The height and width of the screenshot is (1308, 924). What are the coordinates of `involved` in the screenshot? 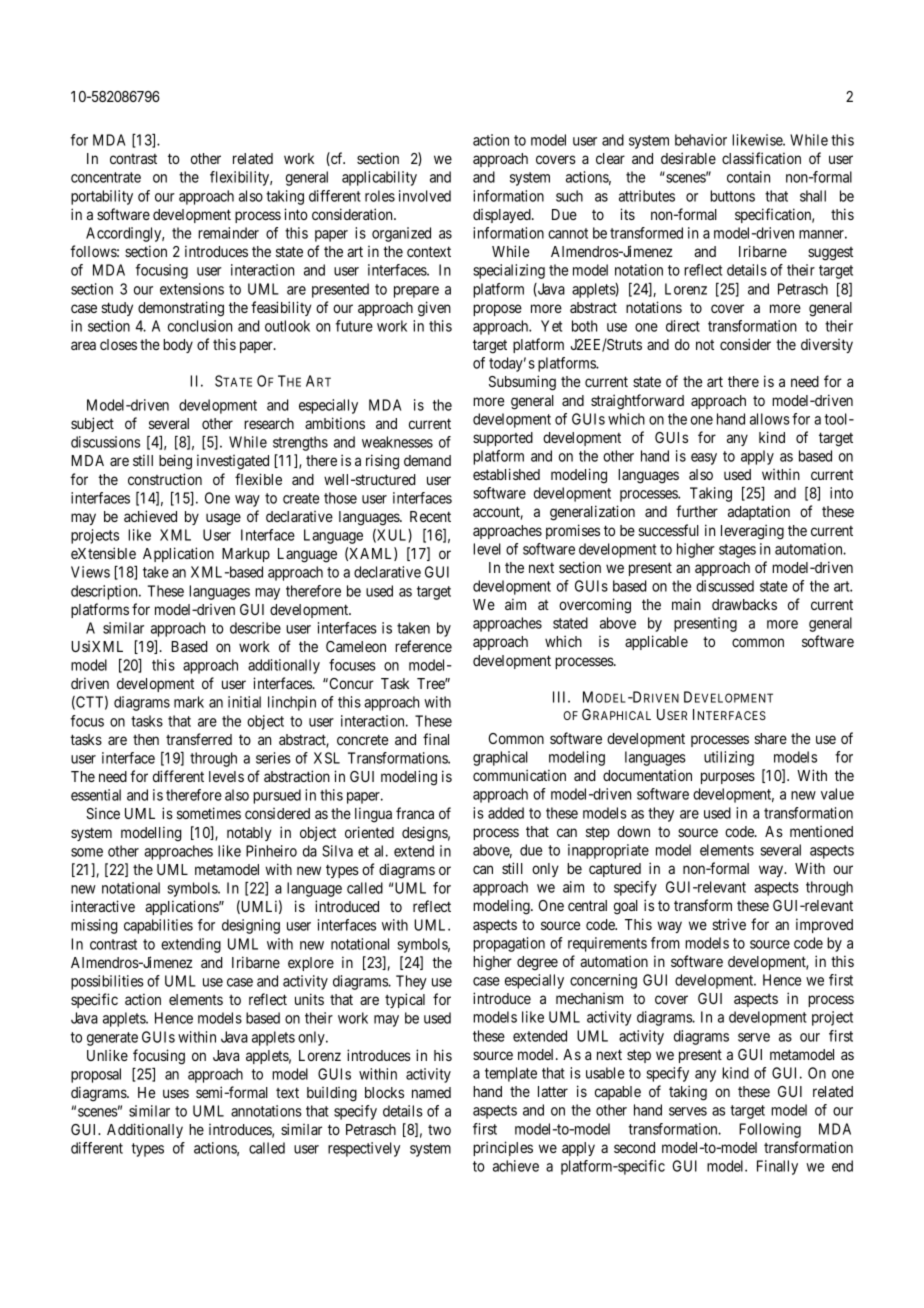 It's located at (425, 196).
